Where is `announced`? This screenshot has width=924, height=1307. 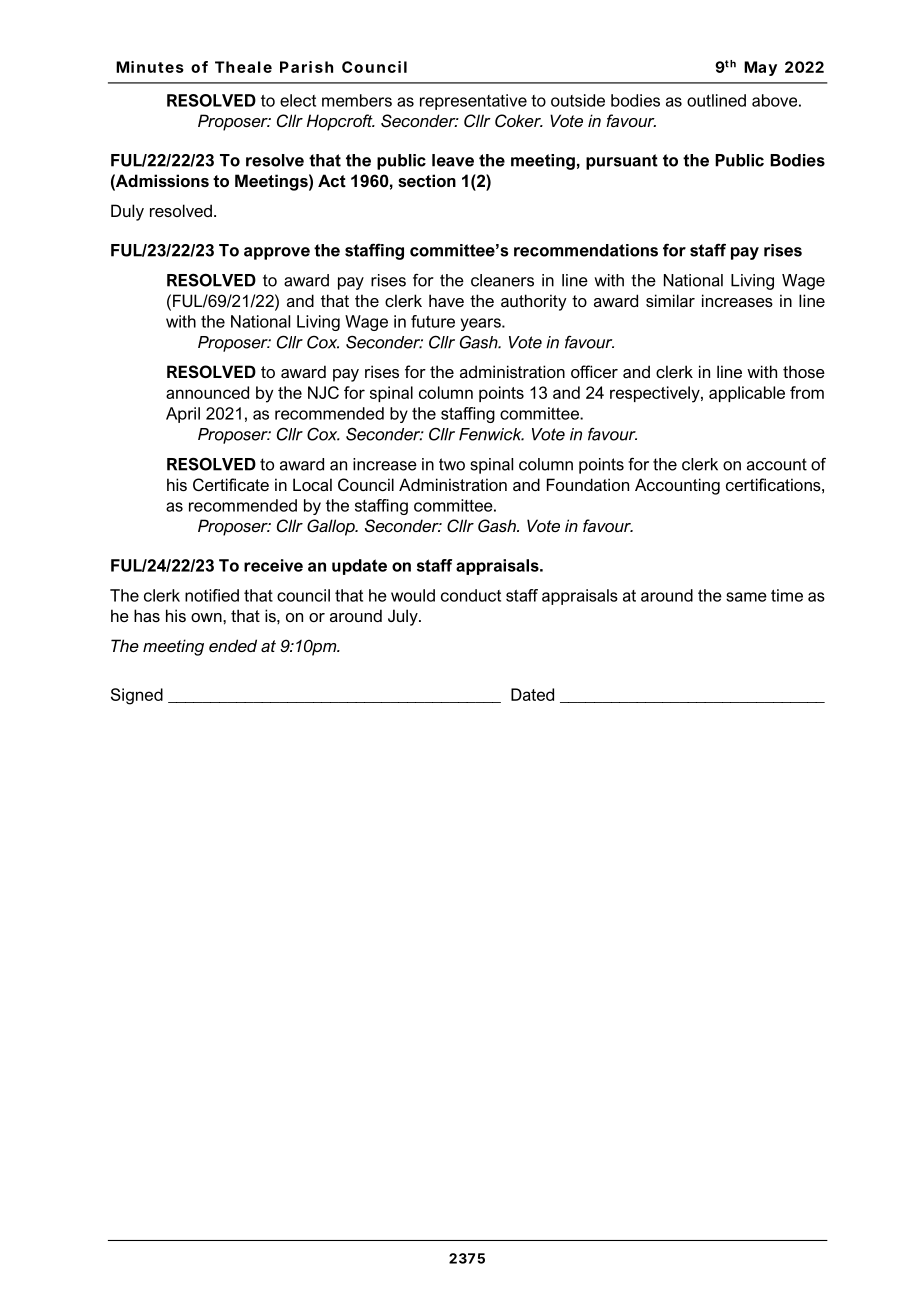 announced is located at coordinates (207, 392).
